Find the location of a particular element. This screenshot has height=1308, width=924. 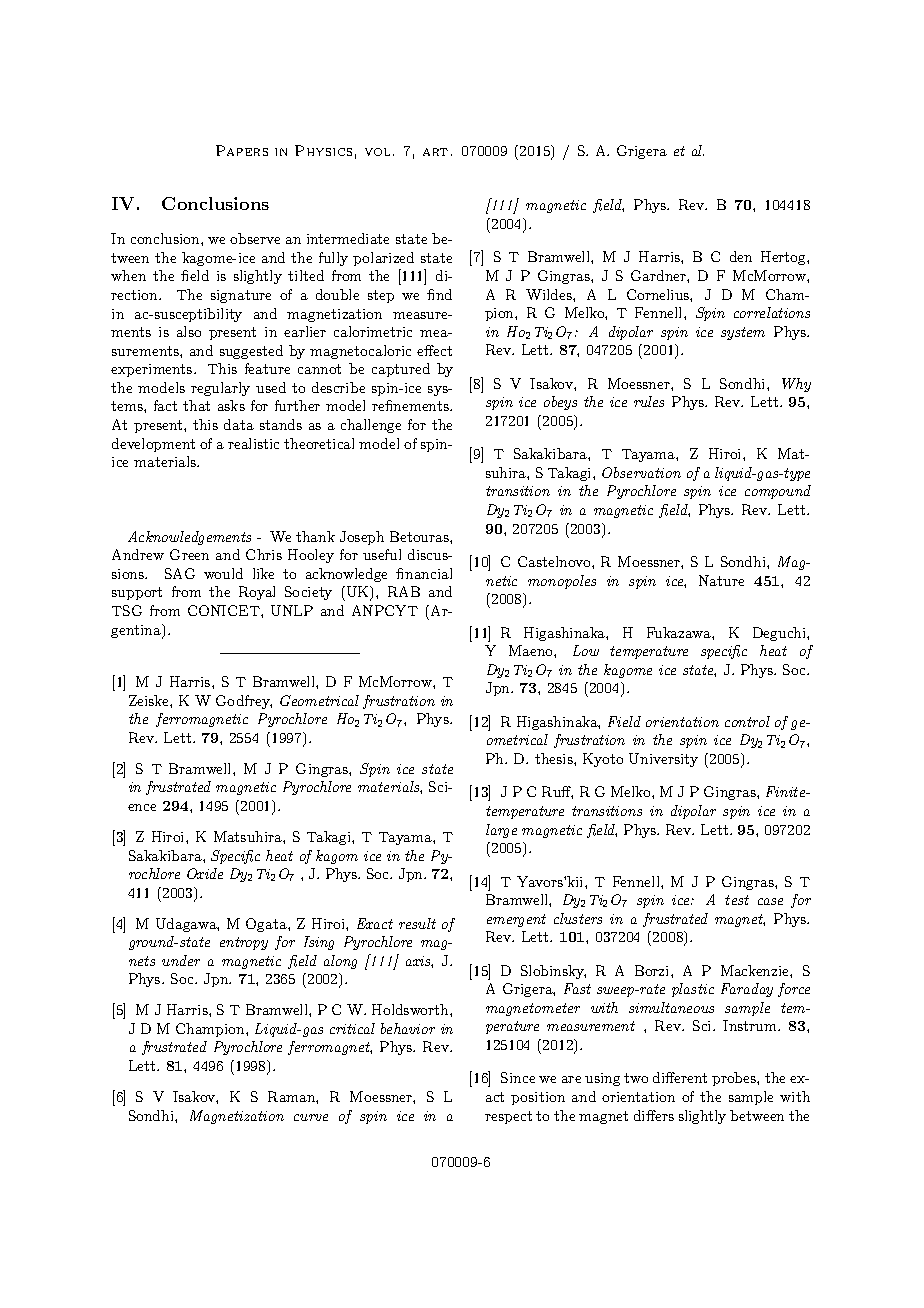

RAB is located at coordinates (404, 591).
